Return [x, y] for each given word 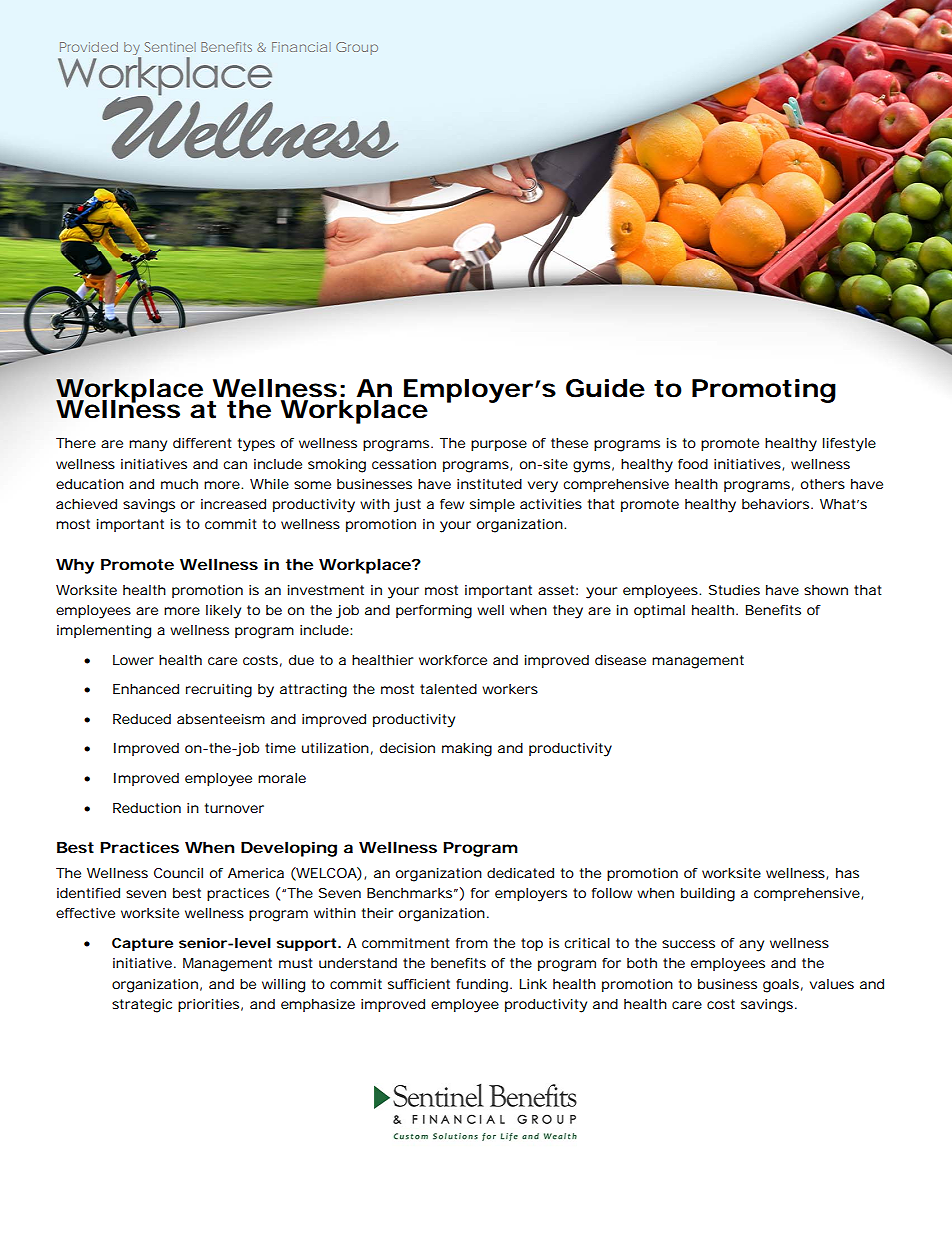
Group [357, 48]
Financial [301, 47]
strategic [142, 1006]
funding [482, 986]
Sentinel [170, 47]
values [832, 984]
